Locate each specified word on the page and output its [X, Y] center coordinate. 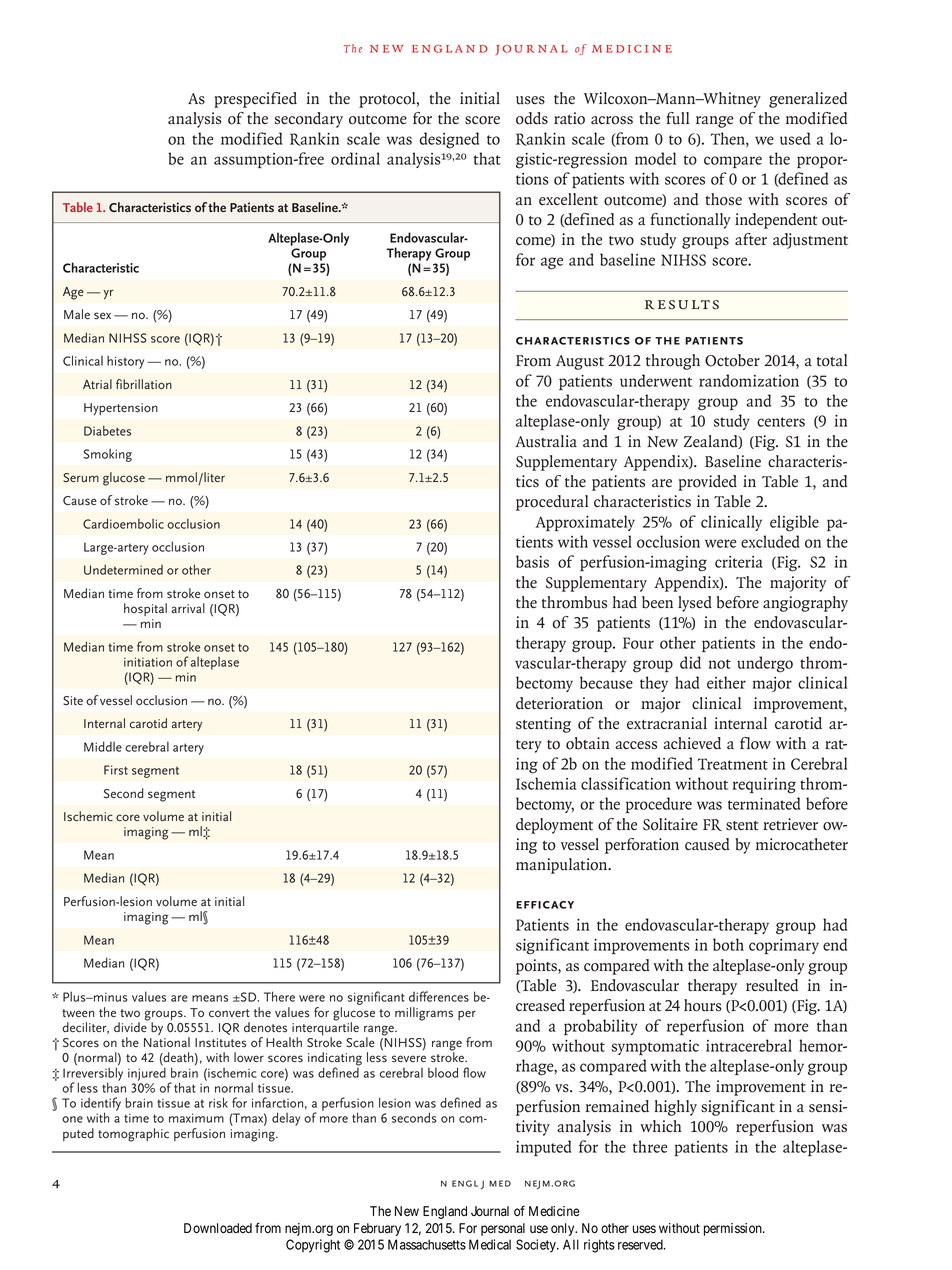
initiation [148, 662]
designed [449, 140]
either [726, 682]
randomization [749, 380]
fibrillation [144, 384]
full [677, 118]
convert [229, 1013]
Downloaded [218, 1228]
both [728, 944]
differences [439, 996]
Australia [546, 441]
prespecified [255, 100]
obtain [588, 743]
